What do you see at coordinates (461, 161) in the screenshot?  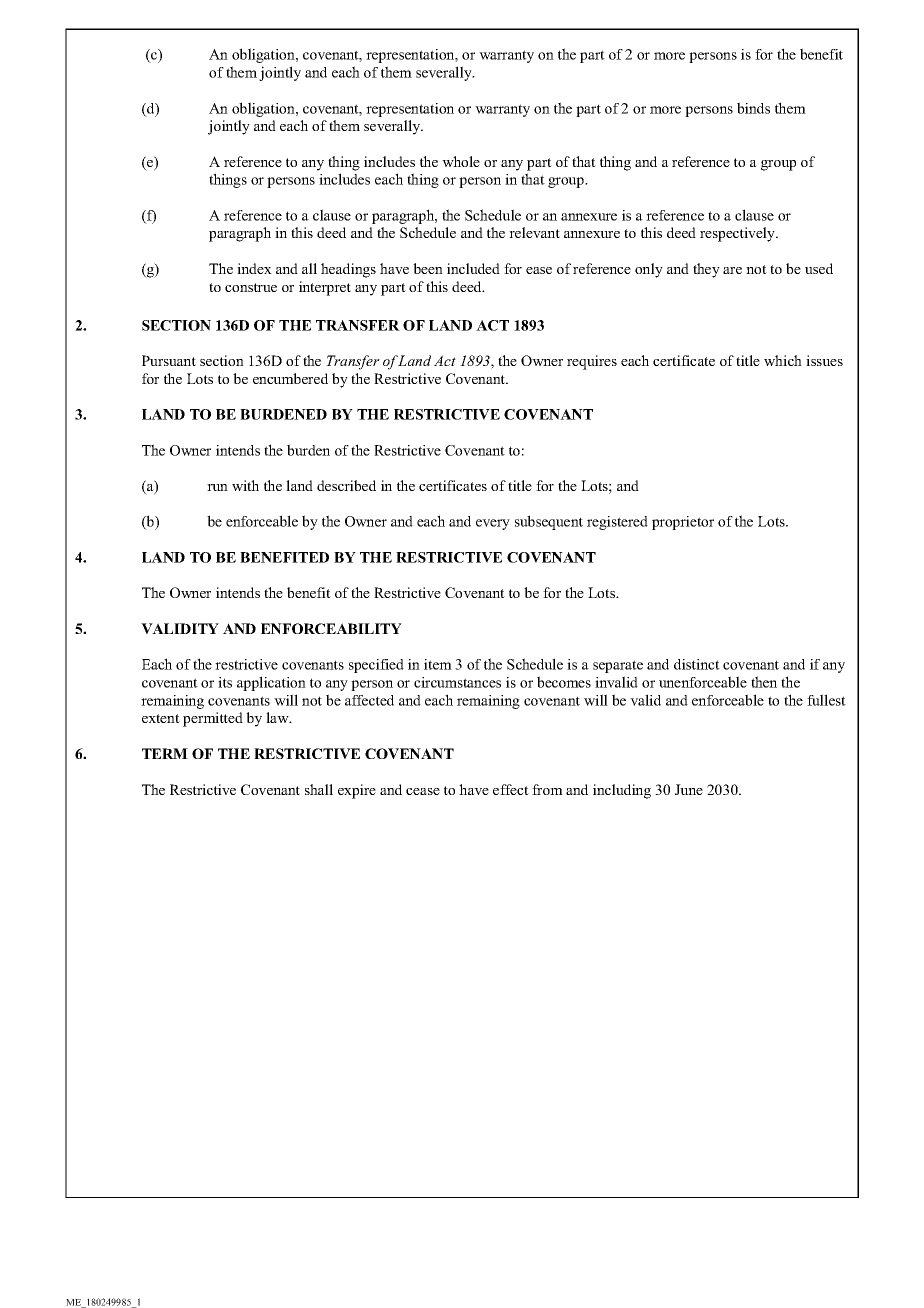 I see `whole` at bounding box center [461, 161].
